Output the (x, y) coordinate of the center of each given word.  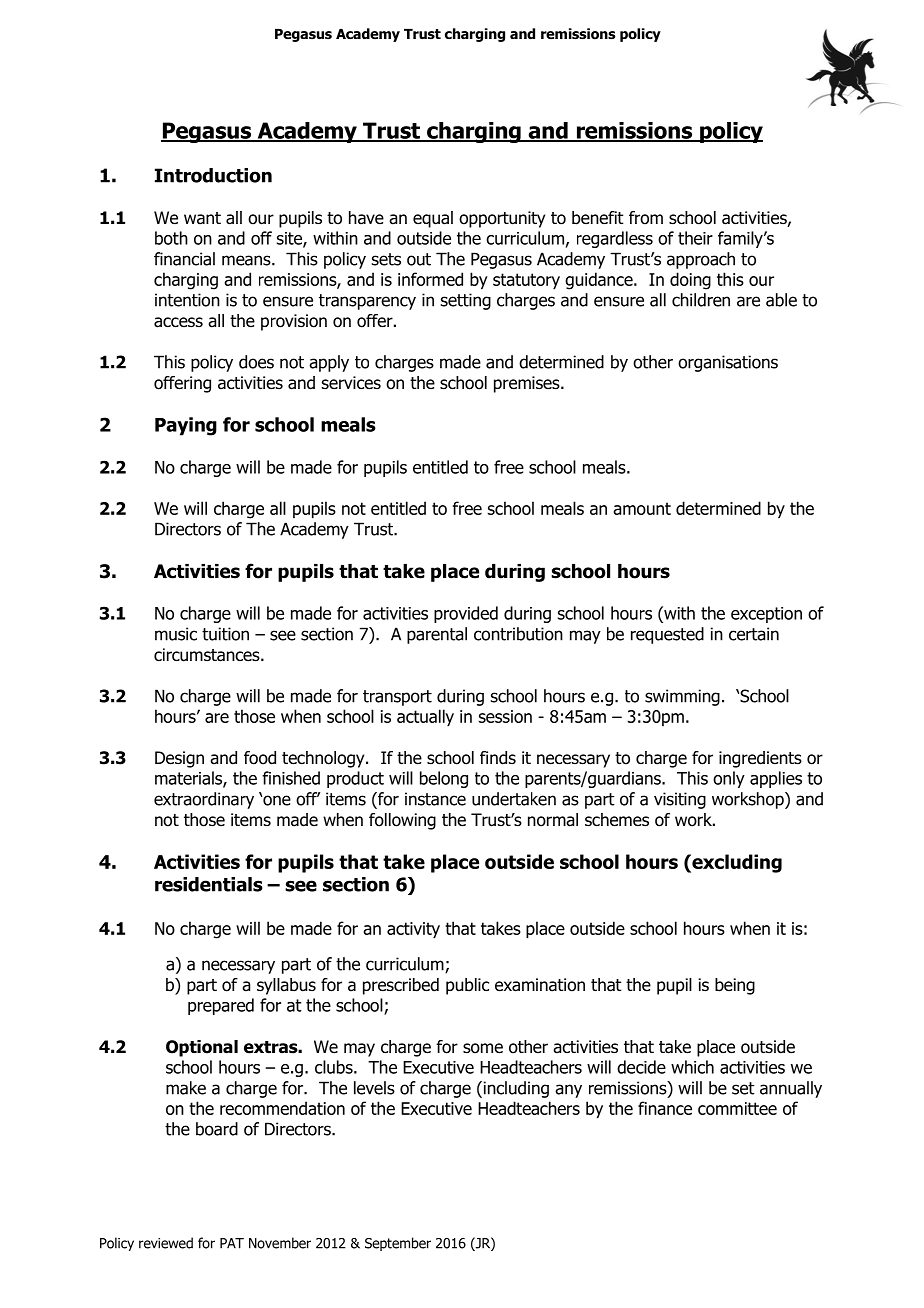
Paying (186, 426)
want (202, 218)
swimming (682, 697)
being (735, 986)
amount (642, 508)
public (467, 986)
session (505, 716)
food (260, 758)
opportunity (502, 219)
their (695, 238)
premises (528, 384)
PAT (232, 1243)
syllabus (286, 986)
